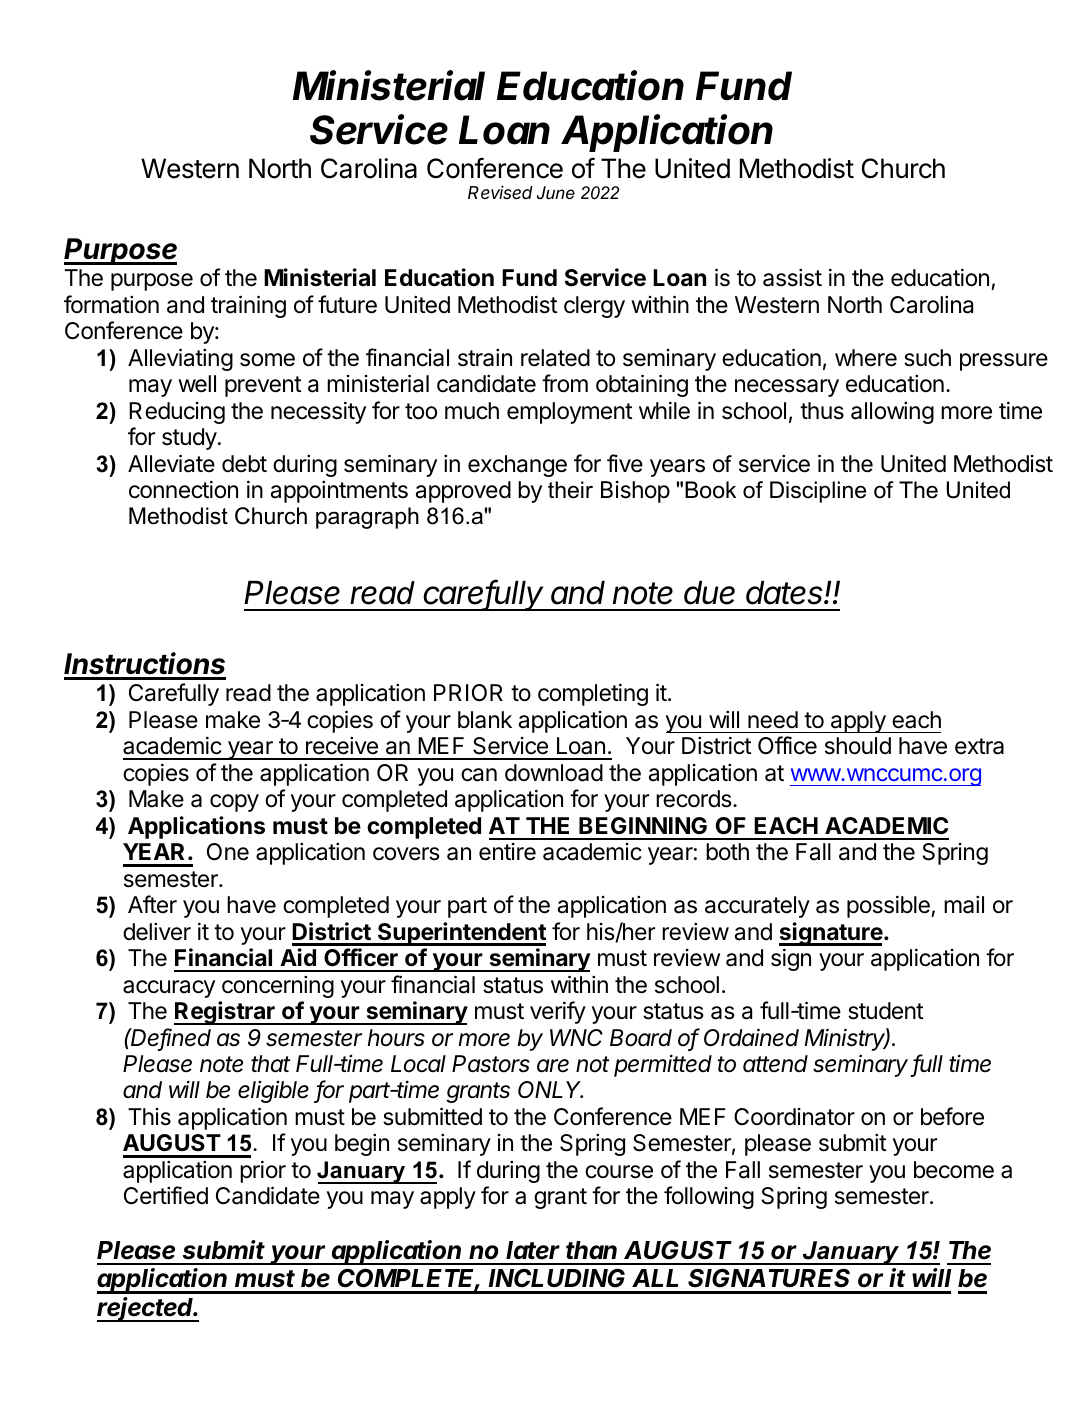  Describe the element at coordinates (533, 1250) in the screenshot. I see `later` at that location.
